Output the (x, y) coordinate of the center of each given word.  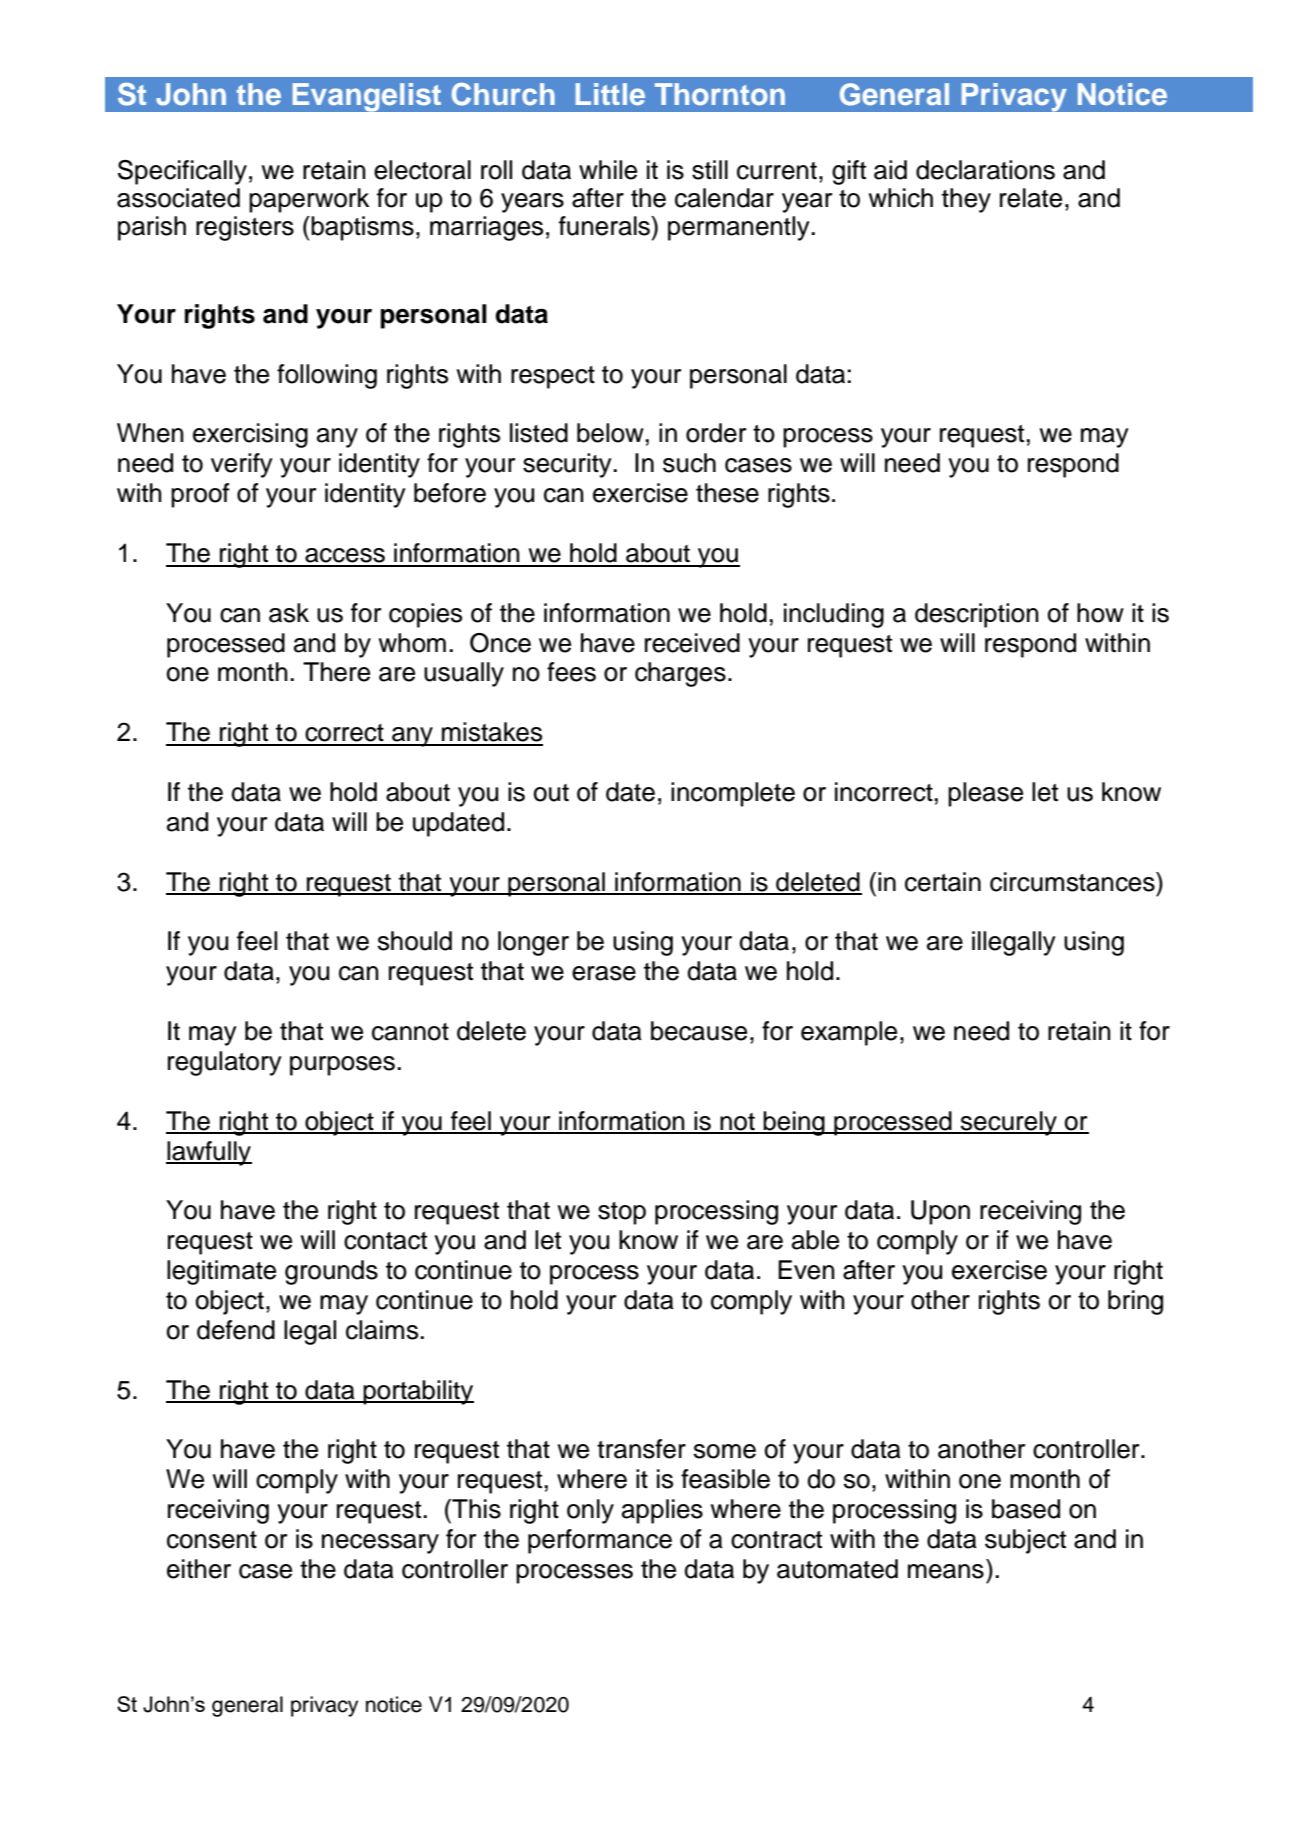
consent (212, 1540)
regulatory (225, 1063)
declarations (985, 170)
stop (622, 1213)
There (336, 672)
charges (680, 674)
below (610, 433)
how (1100, 613)
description (977, 615)
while (608, 170)
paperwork (309, 200)
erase (604, 973)
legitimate (221, 1272)
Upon (940, 1212)
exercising (250, 435)
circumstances (1073, 882)
